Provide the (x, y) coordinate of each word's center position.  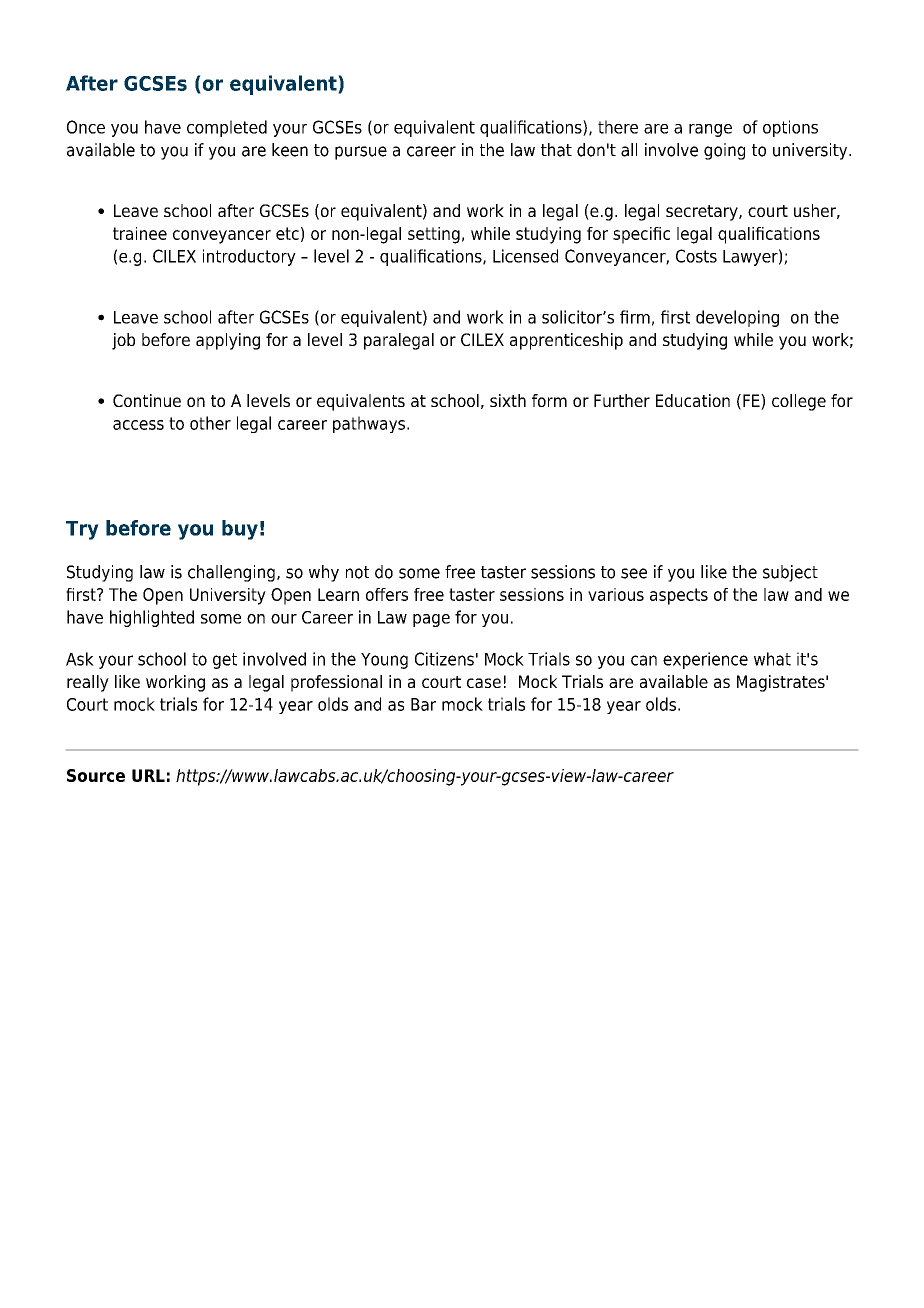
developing (737, 318)
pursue (361, 153)
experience (705, 660)
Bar (423, 704)
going (724, 151)
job (123, 341)
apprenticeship (566, 341)
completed (227, 128)
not (357, 572)
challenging (231, 573)
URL (148, 775)
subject (790, 573)
